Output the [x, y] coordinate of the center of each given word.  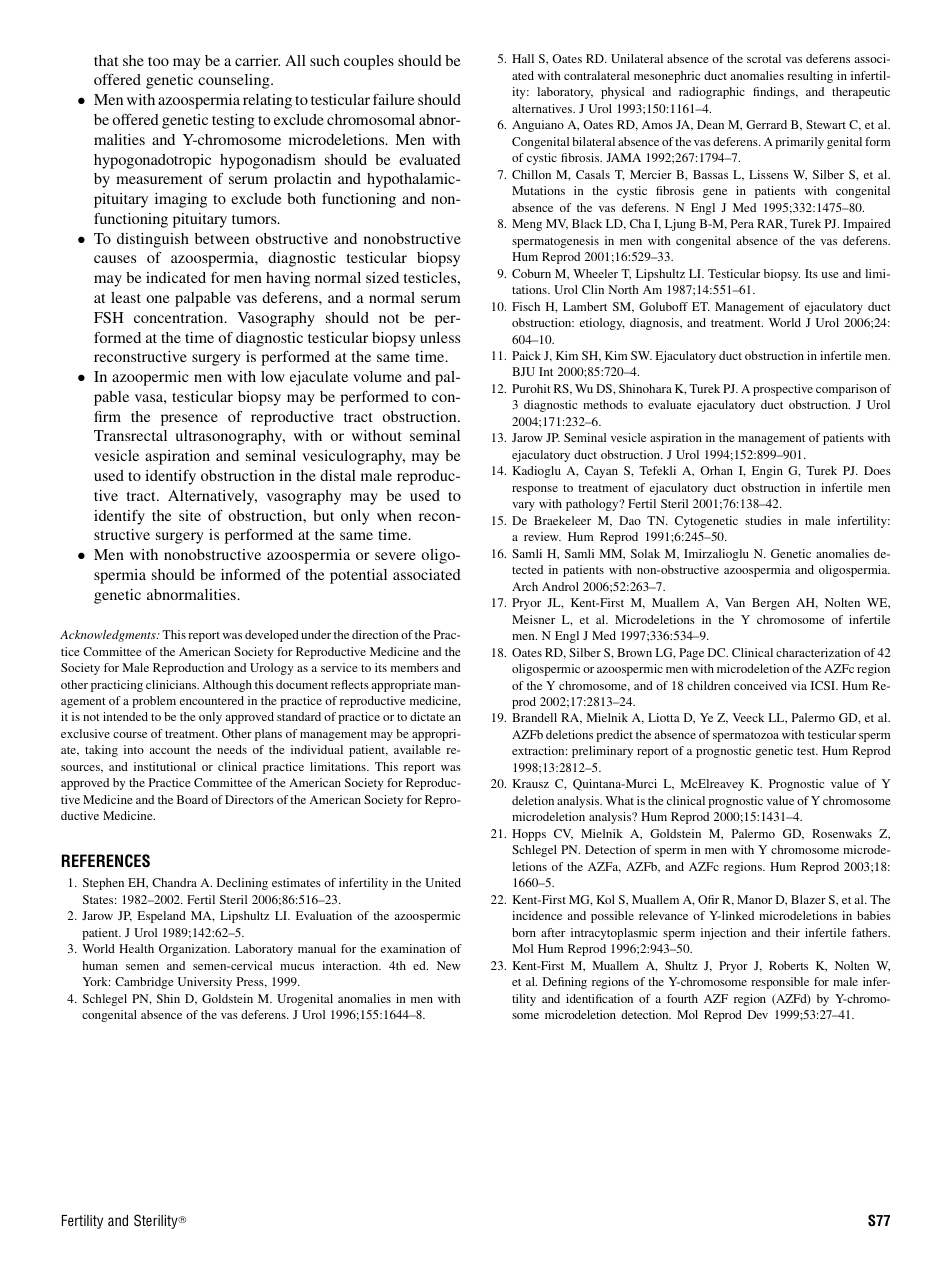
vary [523, 506]
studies [763, 520]
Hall [523, 58]
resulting [810, 77]
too [158, 61]
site [190, 515]
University [205, 983]
